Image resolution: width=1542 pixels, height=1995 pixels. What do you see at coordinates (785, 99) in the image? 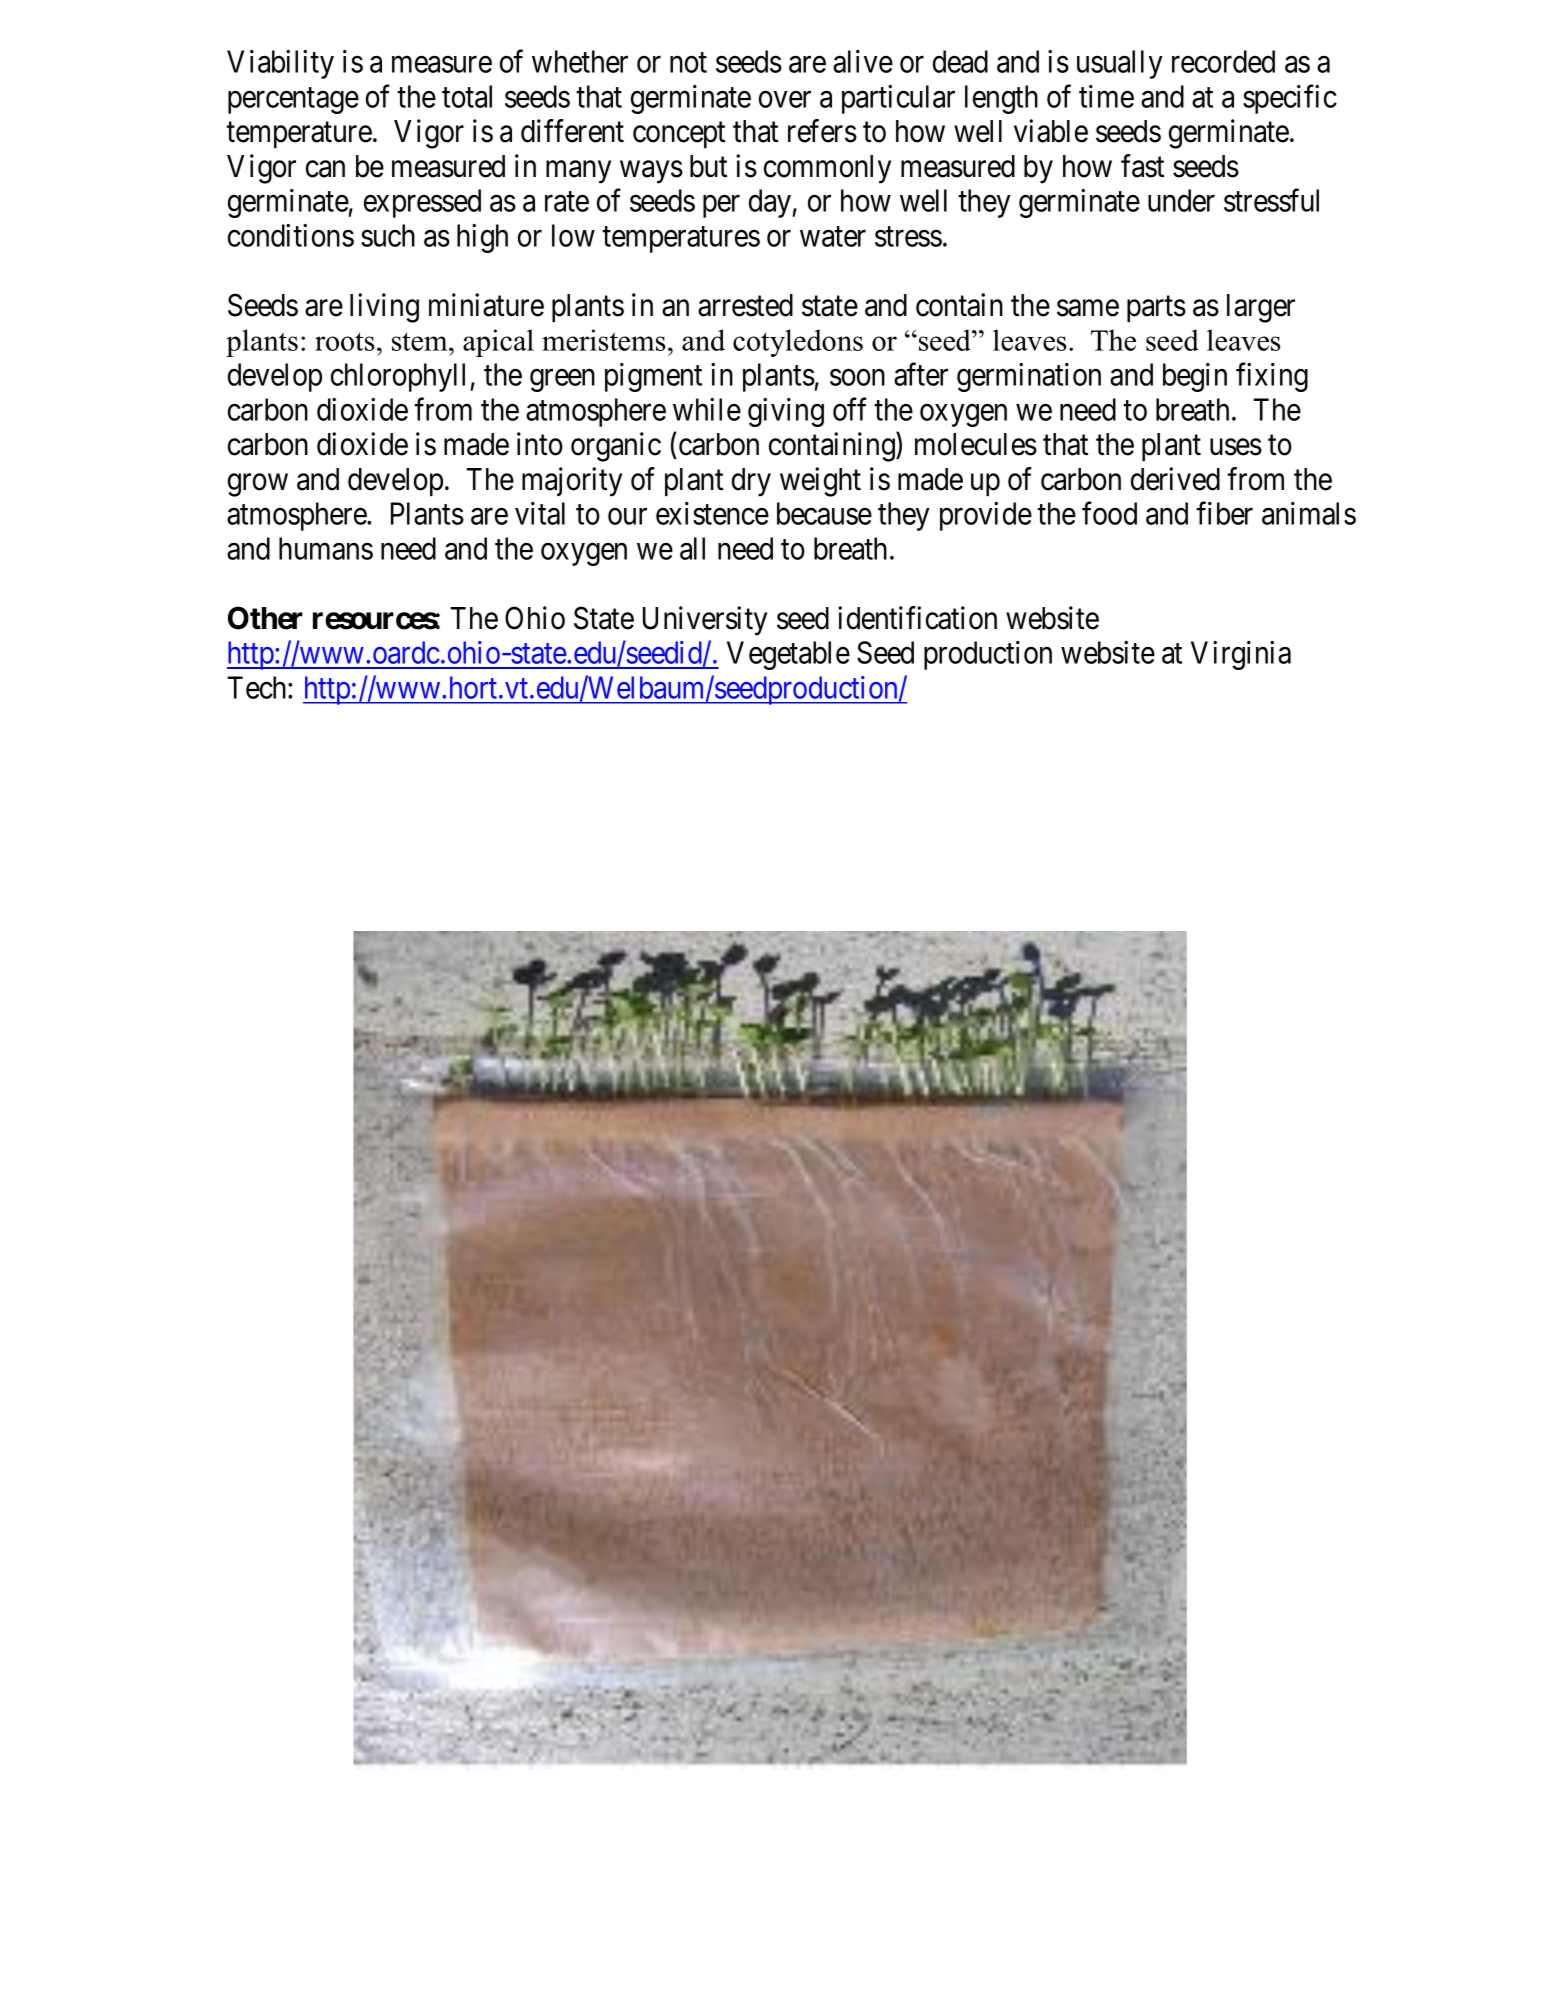
I see `over` at bounding box center [785, 99].
